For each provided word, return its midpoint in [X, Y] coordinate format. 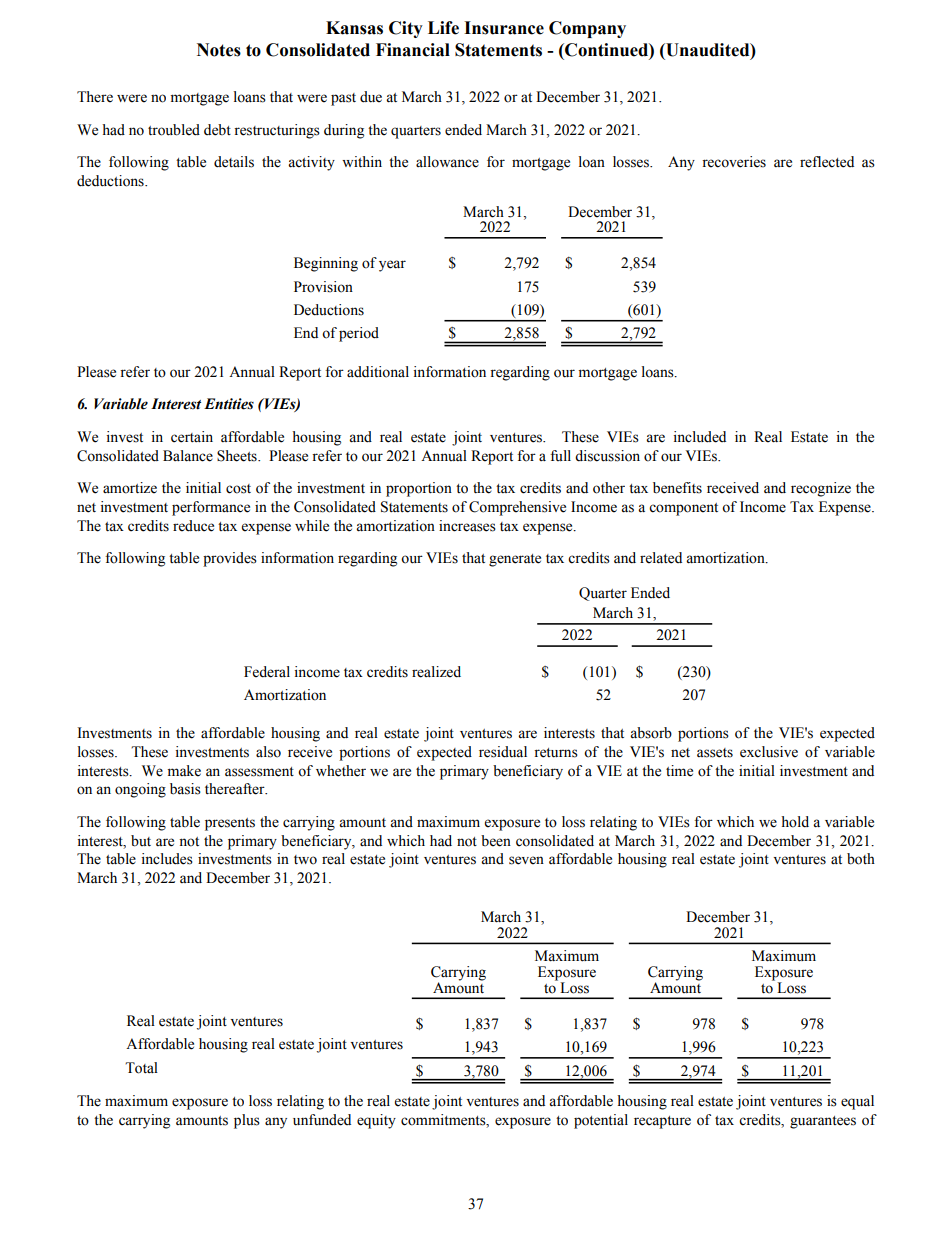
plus [247, 1121]
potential [601, 1121]
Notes [219, 50]
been [496, 841]
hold [795, 822]
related [661, 558]
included [700, 437]
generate [515, 560]
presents [230, 824]
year [392, 266]
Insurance [504, 28]
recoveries [734, 162]
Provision [323, 287]
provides [230, 559]
